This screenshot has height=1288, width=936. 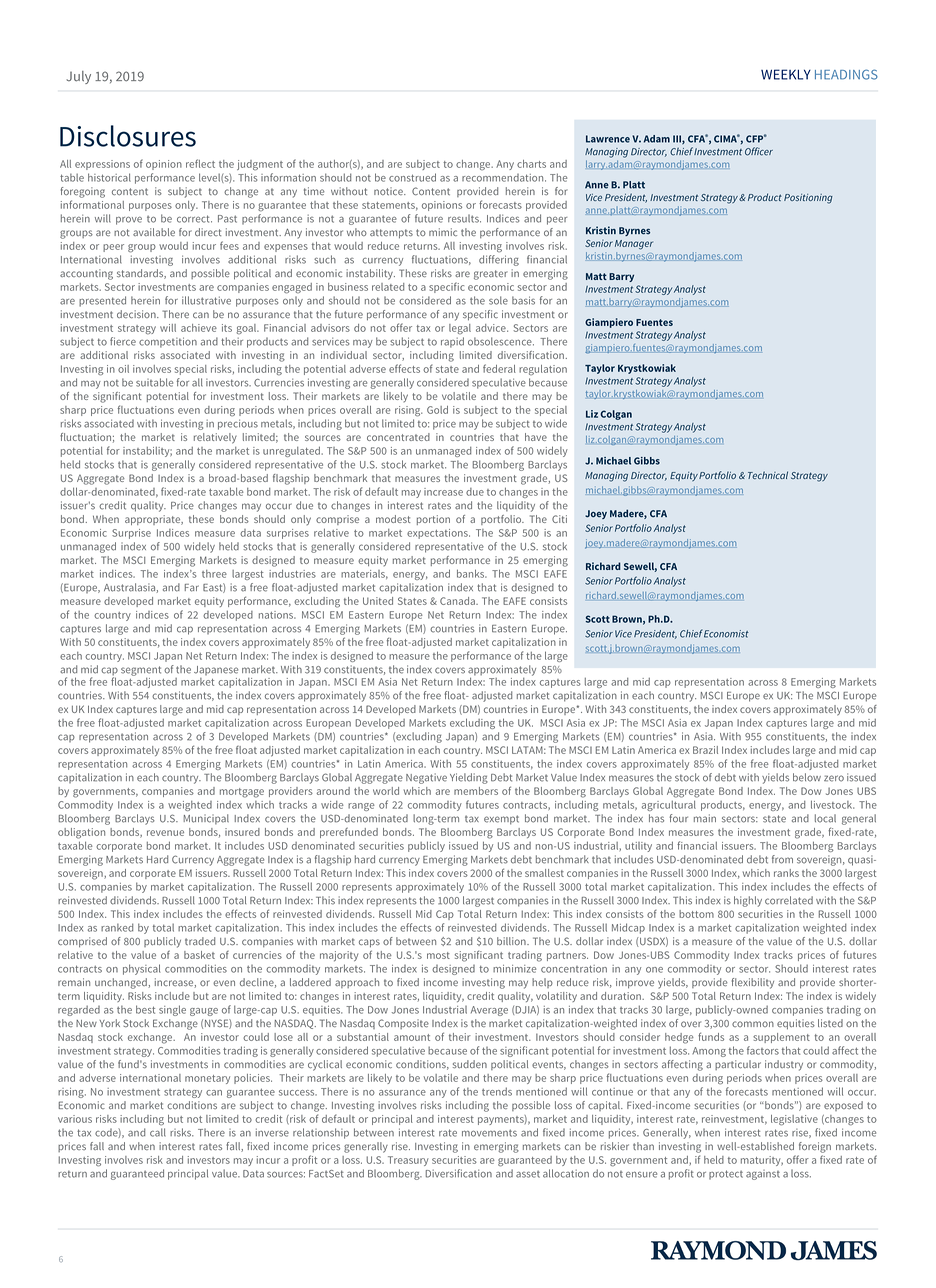 What do you see at coordinates (768, 475) in the screenshot?
I see `Technical` at bounding box center [768, 475].
